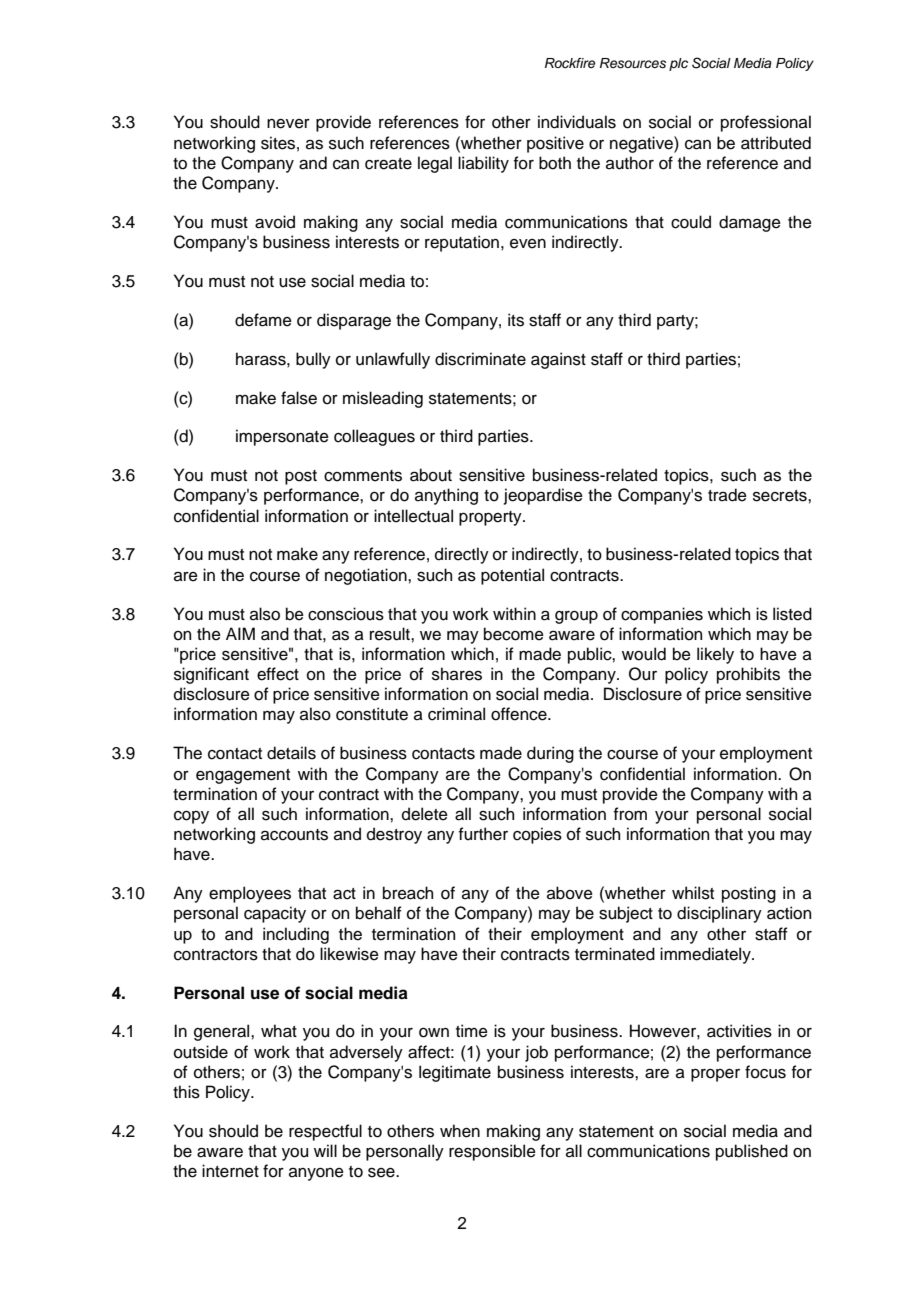  What do you see at coordinates (230, 1171) in the screenshot?
I see `internet` at bounding box center [230, 1171].
